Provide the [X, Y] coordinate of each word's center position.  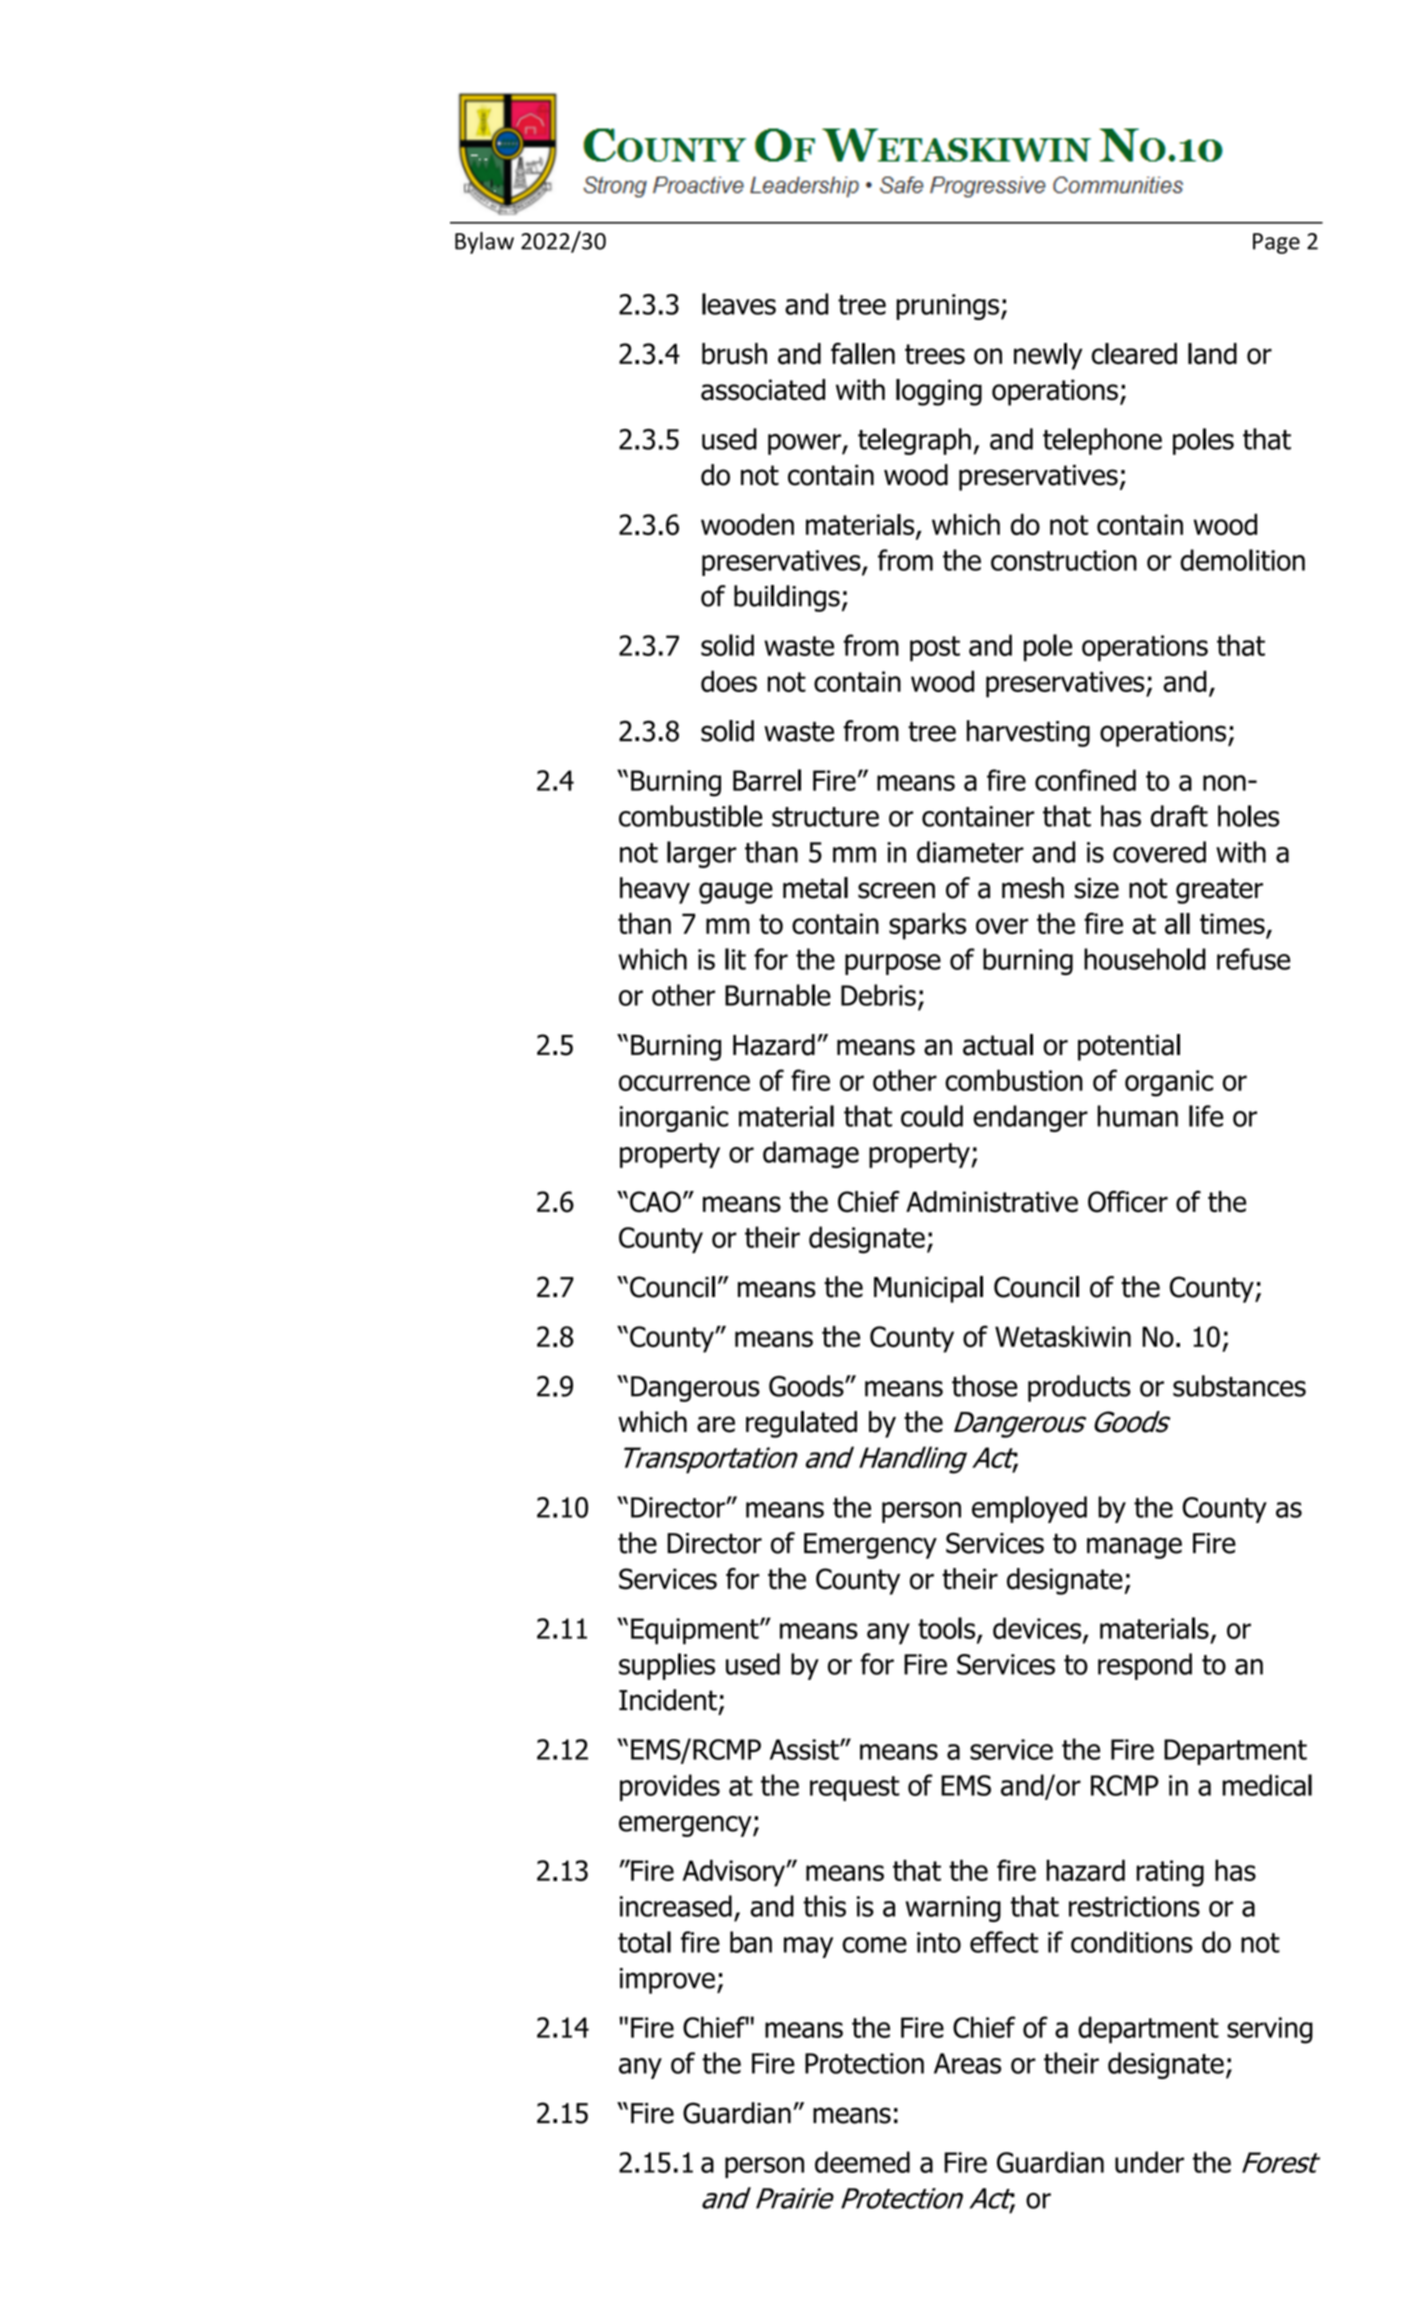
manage [1134, 1548]
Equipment [696, 1631]
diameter [970, 852]
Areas [967, 2063]
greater [1219, 891]
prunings [947, 307]
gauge [736, 893]
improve [667, 1981]
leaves [739, 304]
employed [1029, 1509]
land [1212, 354]
